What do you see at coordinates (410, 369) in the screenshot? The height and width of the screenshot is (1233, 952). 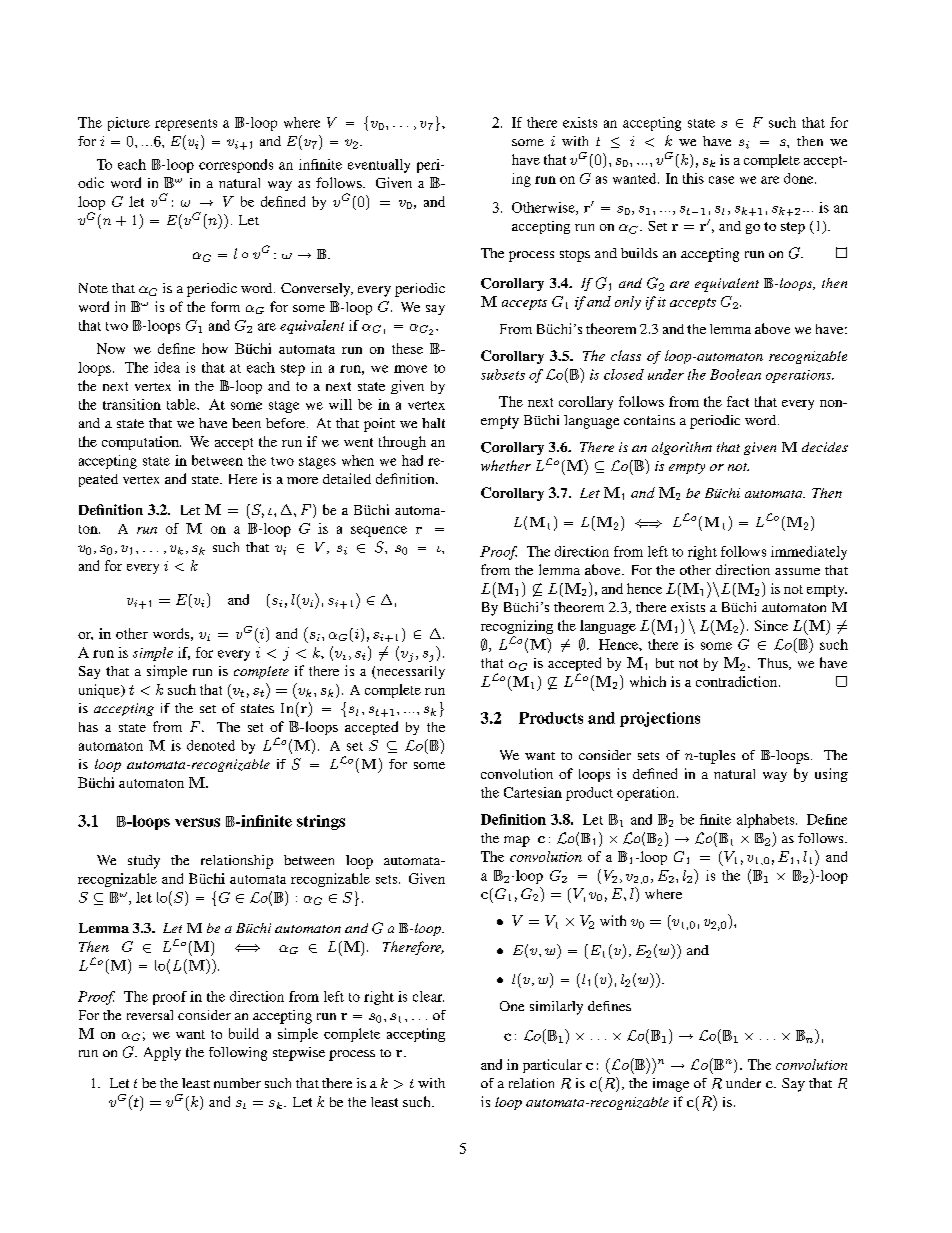 I see `move` at bounding box center [410, 369].
